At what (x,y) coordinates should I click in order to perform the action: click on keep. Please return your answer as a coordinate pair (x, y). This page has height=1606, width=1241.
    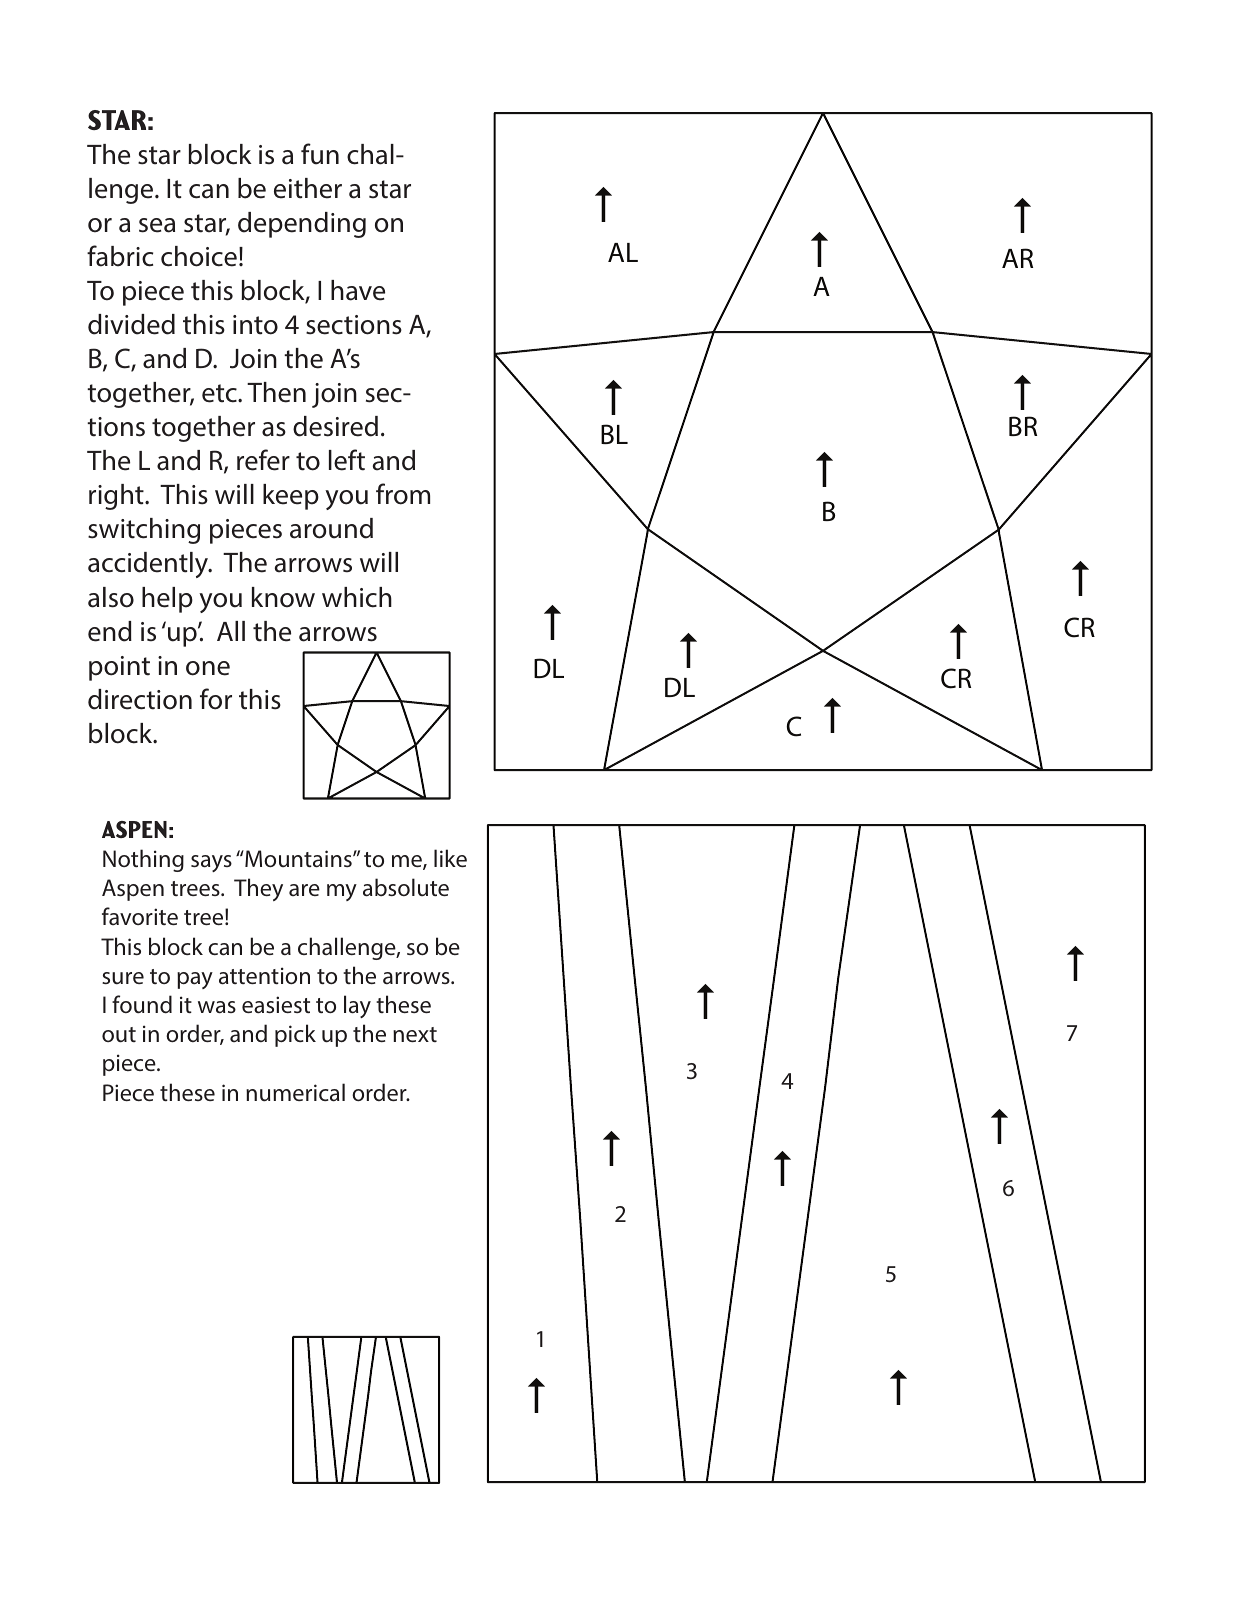
    Looking at the image, I should click on (291, 497).
